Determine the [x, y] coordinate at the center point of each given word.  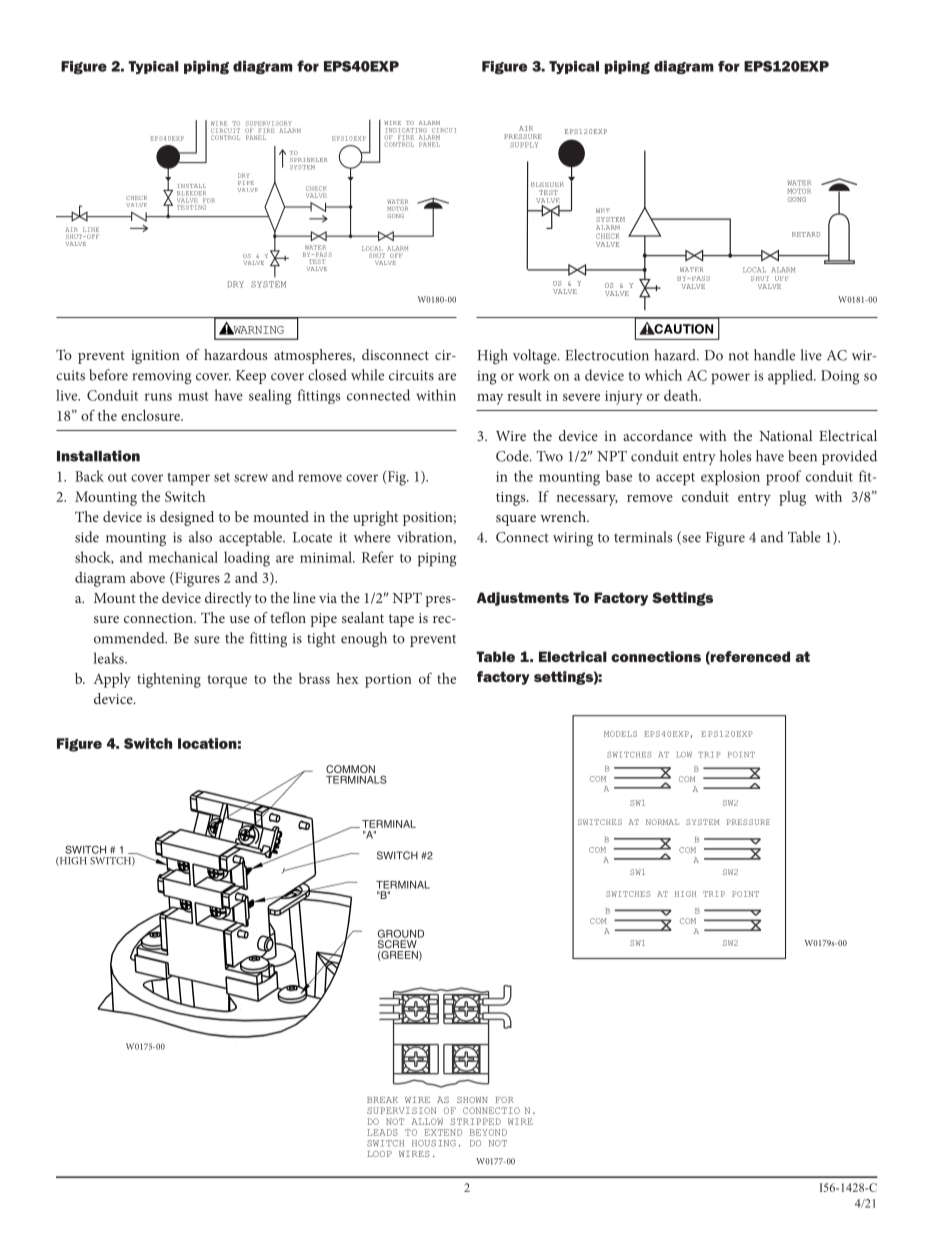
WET [603, 210]
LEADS [382, 1132]
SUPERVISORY [268, 123]
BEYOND [488, 1132]
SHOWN [472, 1100]
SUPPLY [524, 145]
